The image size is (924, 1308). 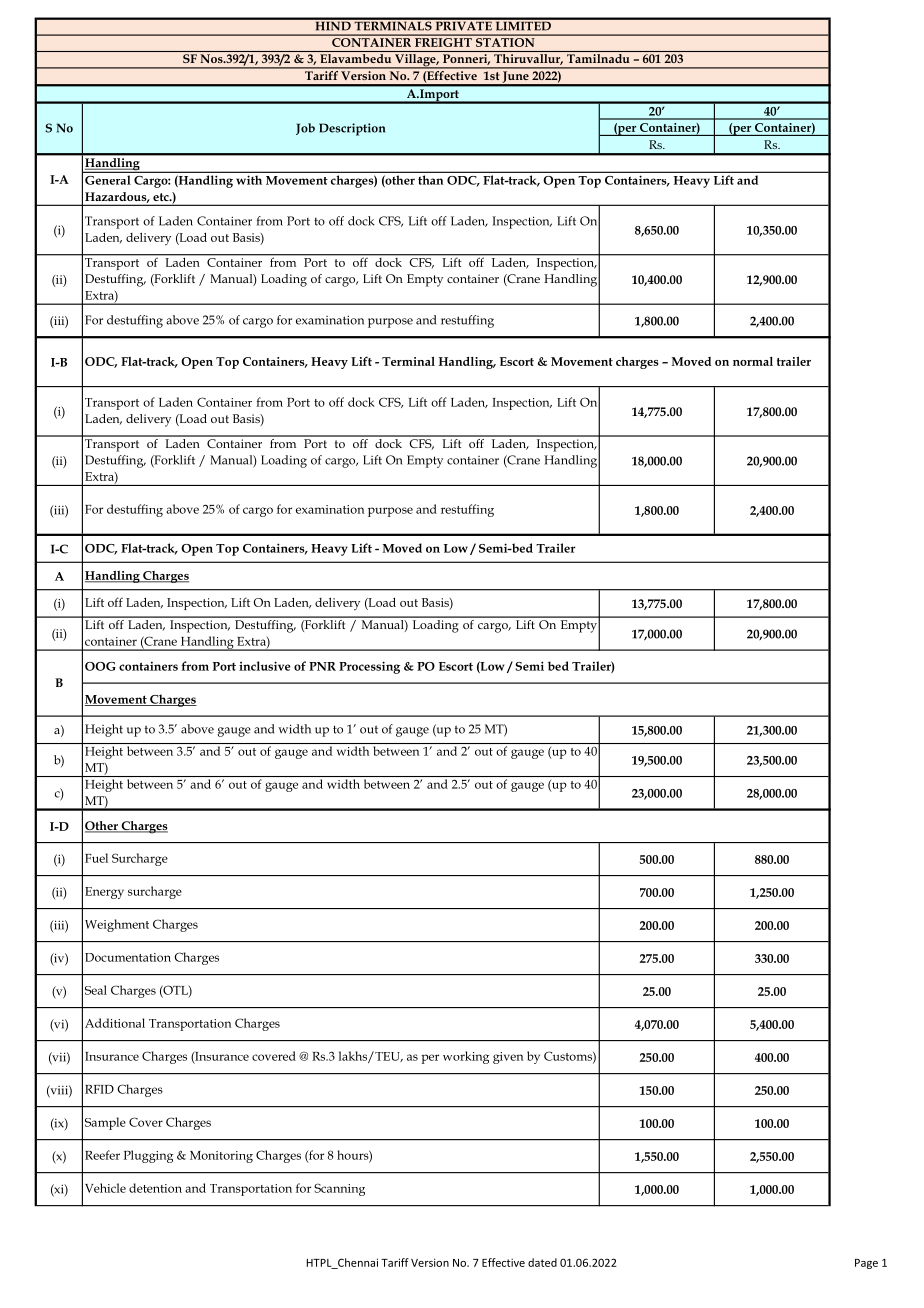 I want to click on Processing, so click(x=369, y=667).
